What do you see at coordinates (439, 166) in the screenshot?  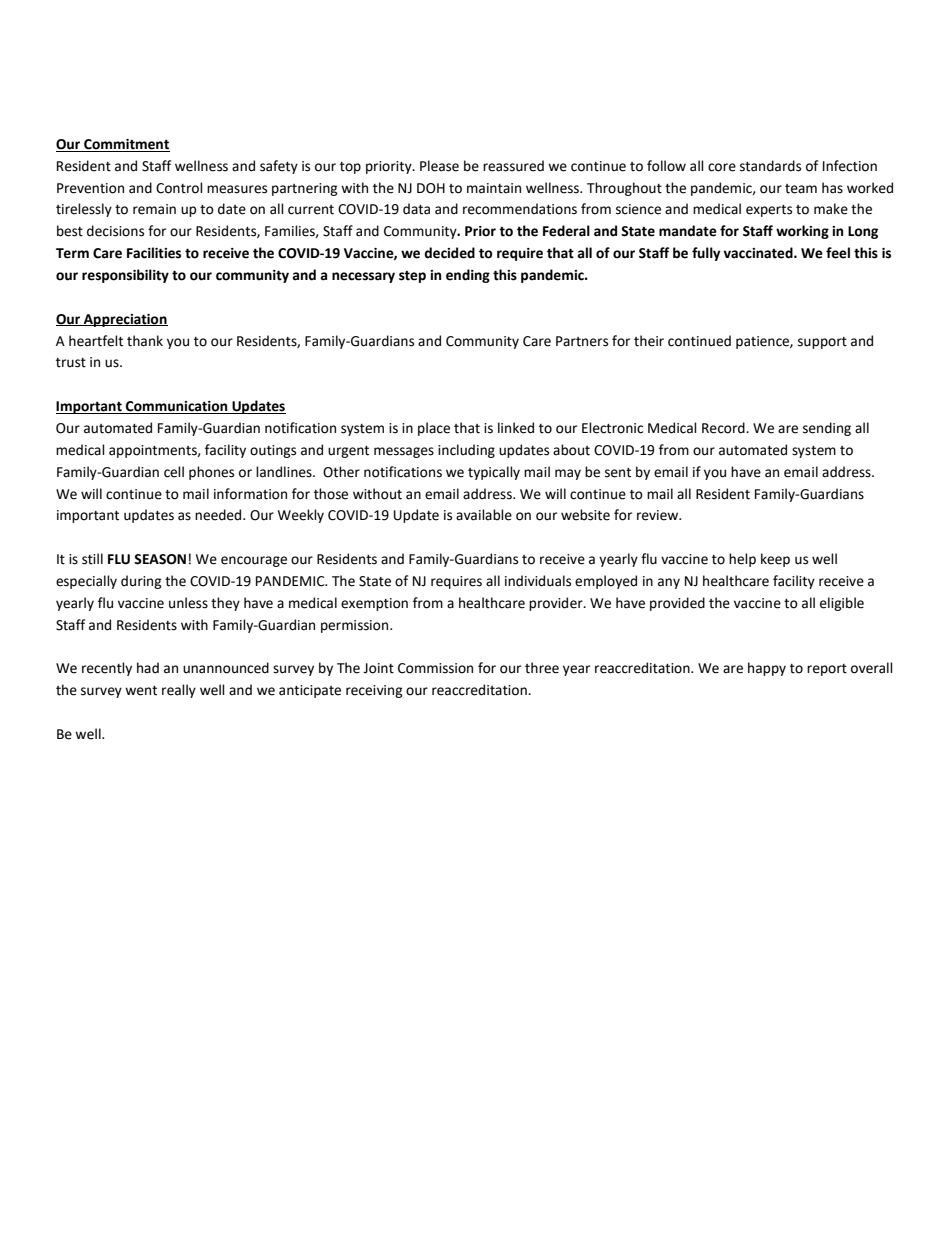 I see `Please` at bounding box center [439, 166].
